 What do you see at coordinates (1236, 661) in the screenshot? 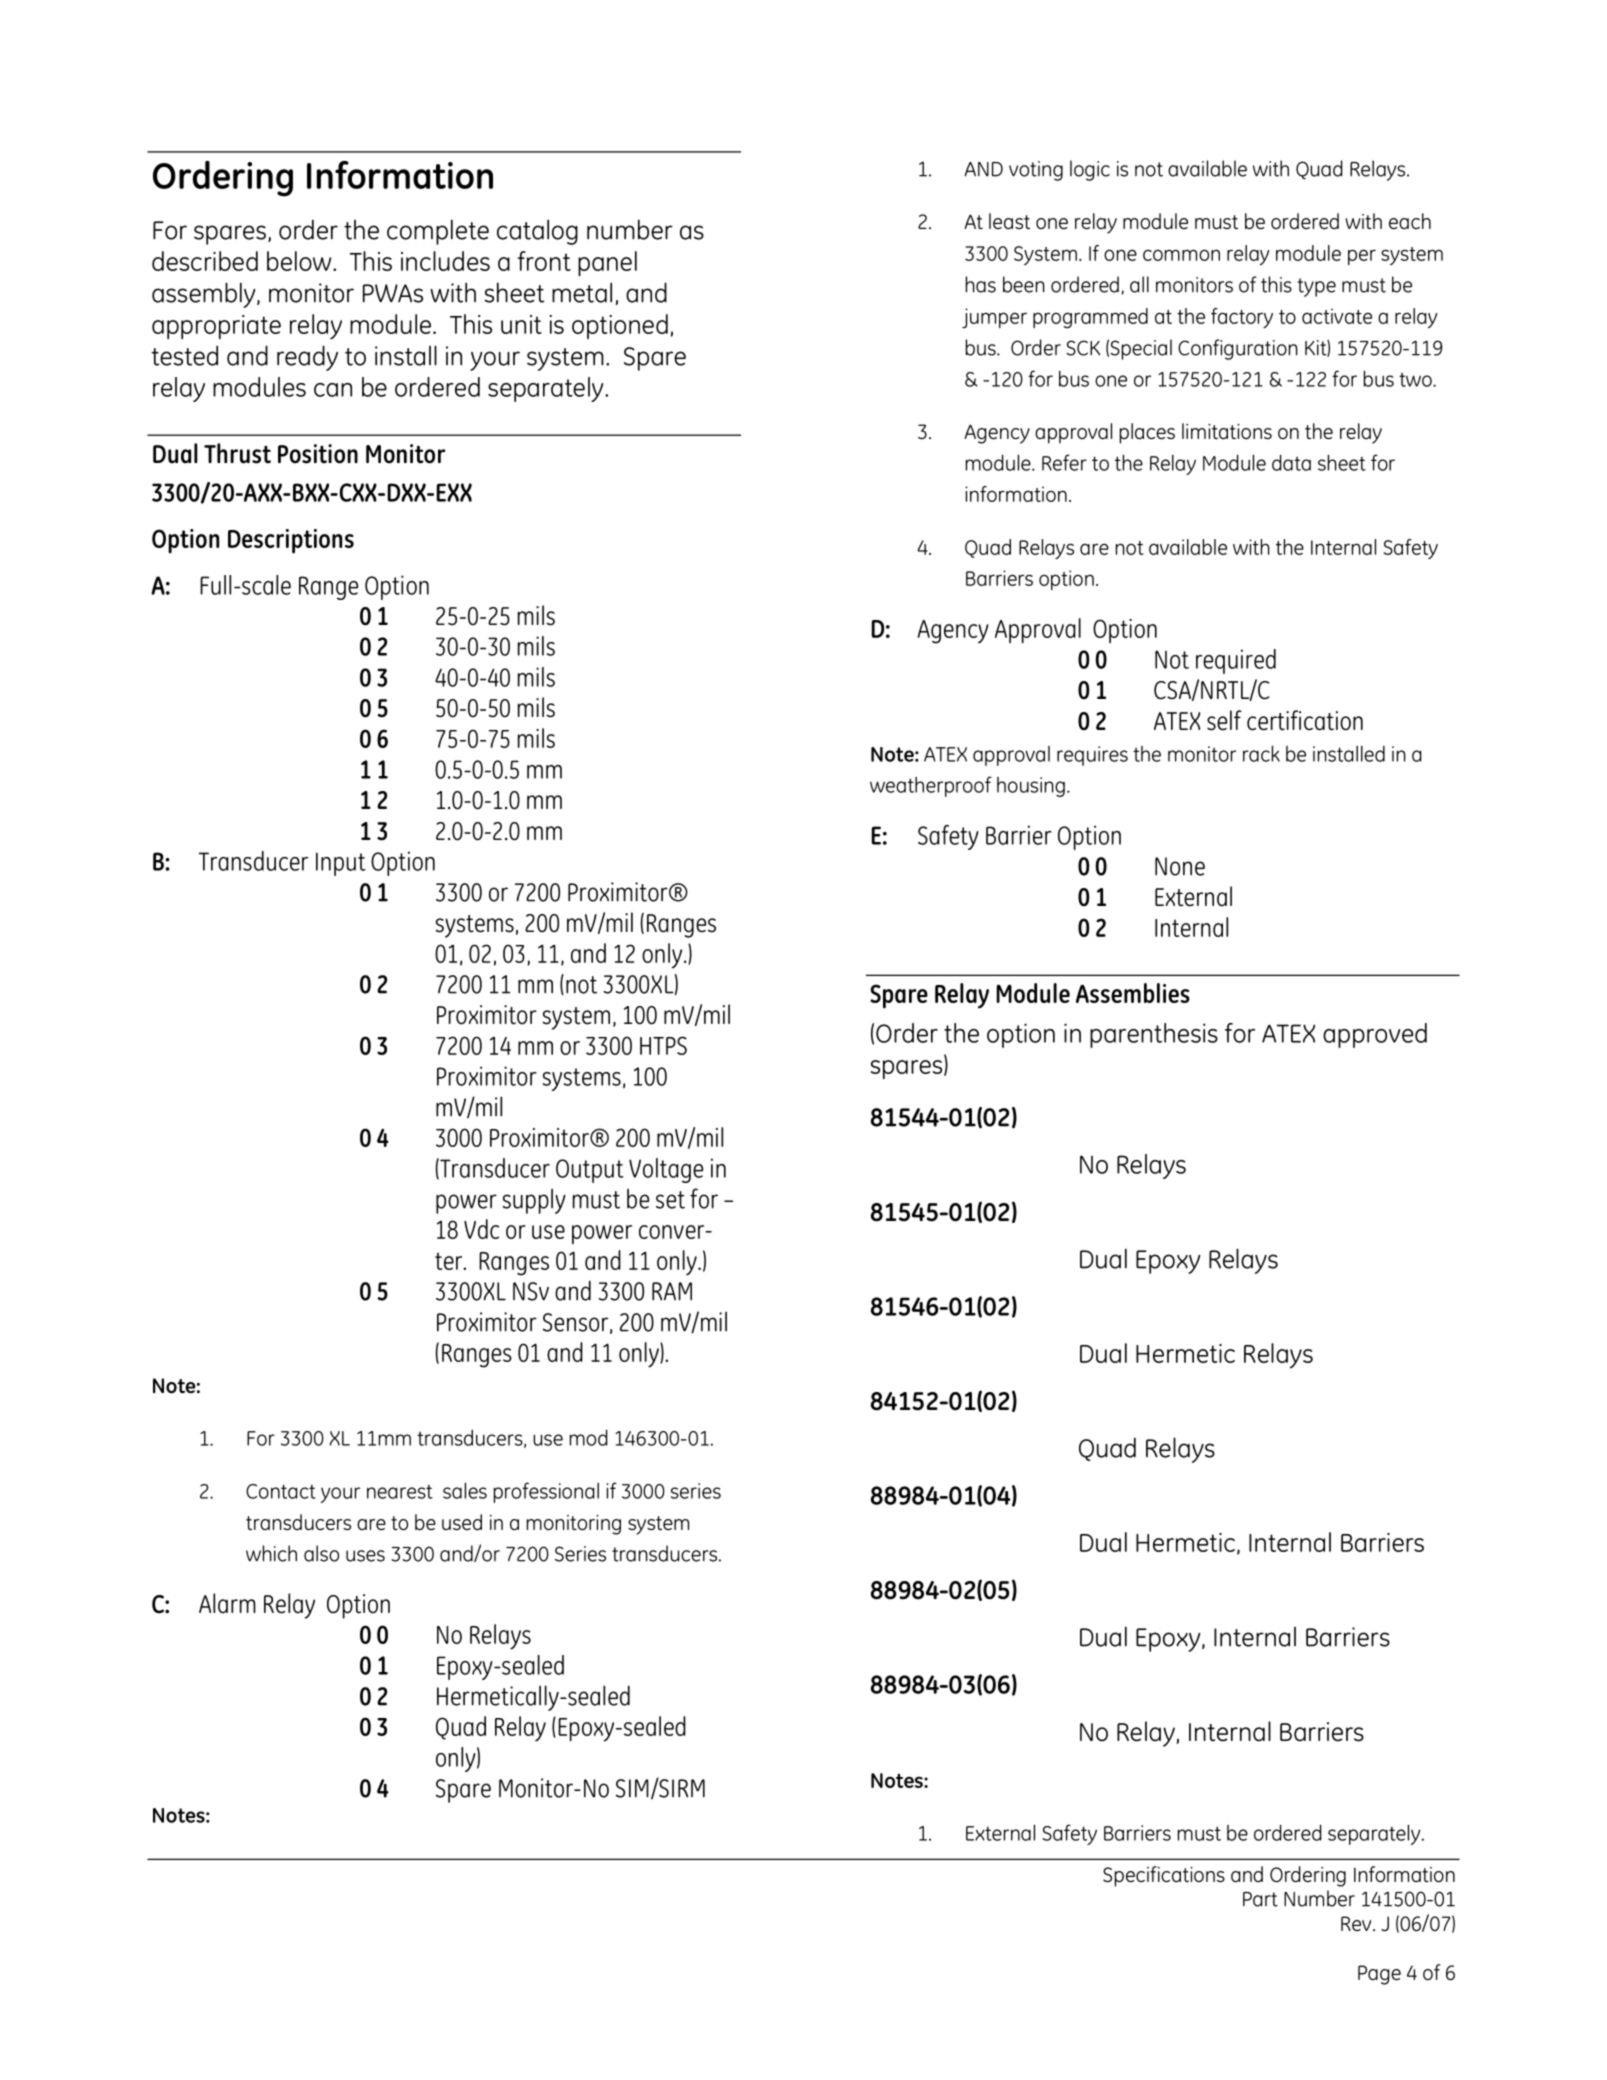
I see `required` at bounding box center [1236, 661].
